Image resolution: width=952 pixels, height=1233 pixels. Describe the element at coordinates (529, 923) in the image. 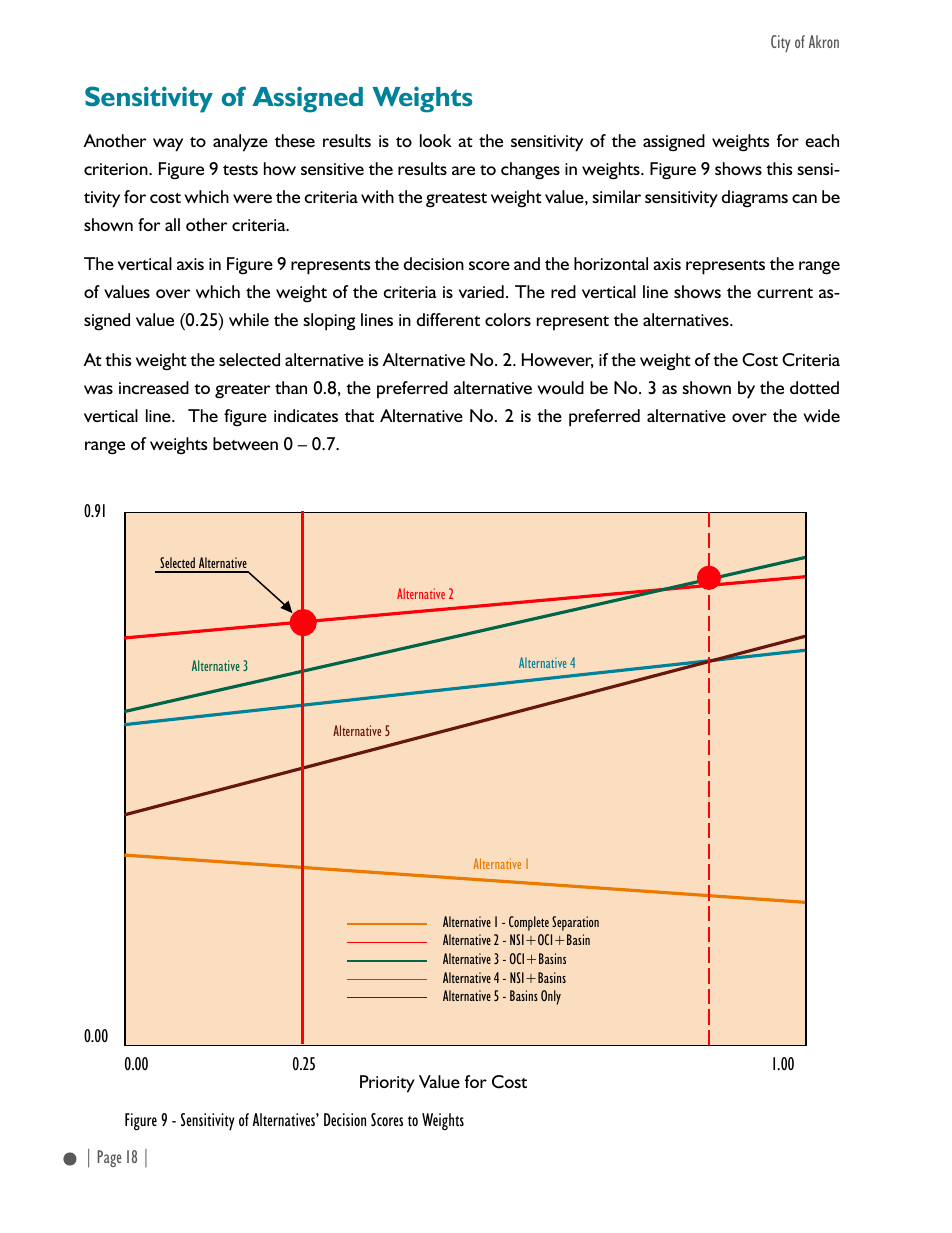

I see `Complete` at that location.
